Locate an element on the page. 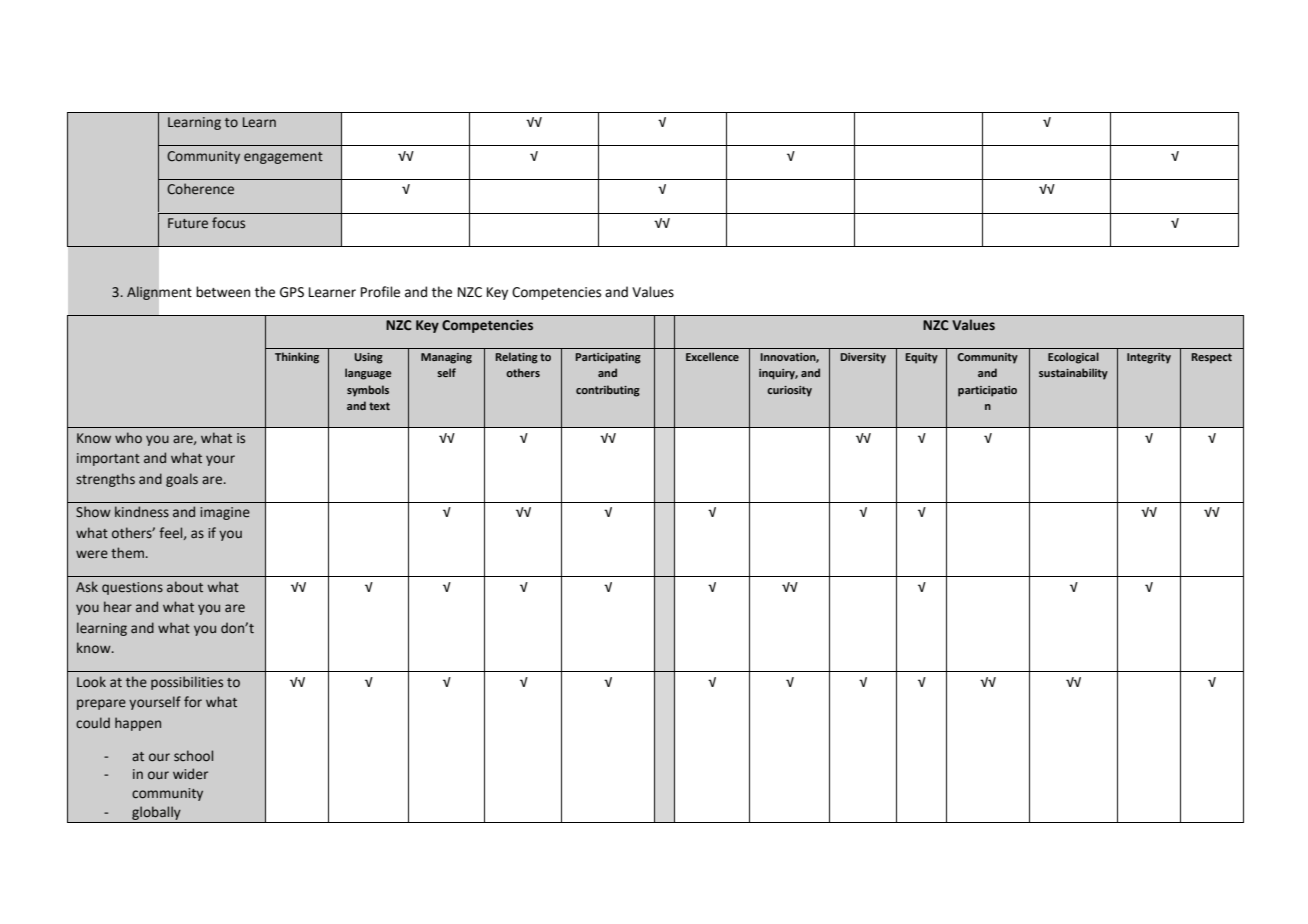 This page has width=1308, height=924. Coherence is located at coordinates (200, 189).
